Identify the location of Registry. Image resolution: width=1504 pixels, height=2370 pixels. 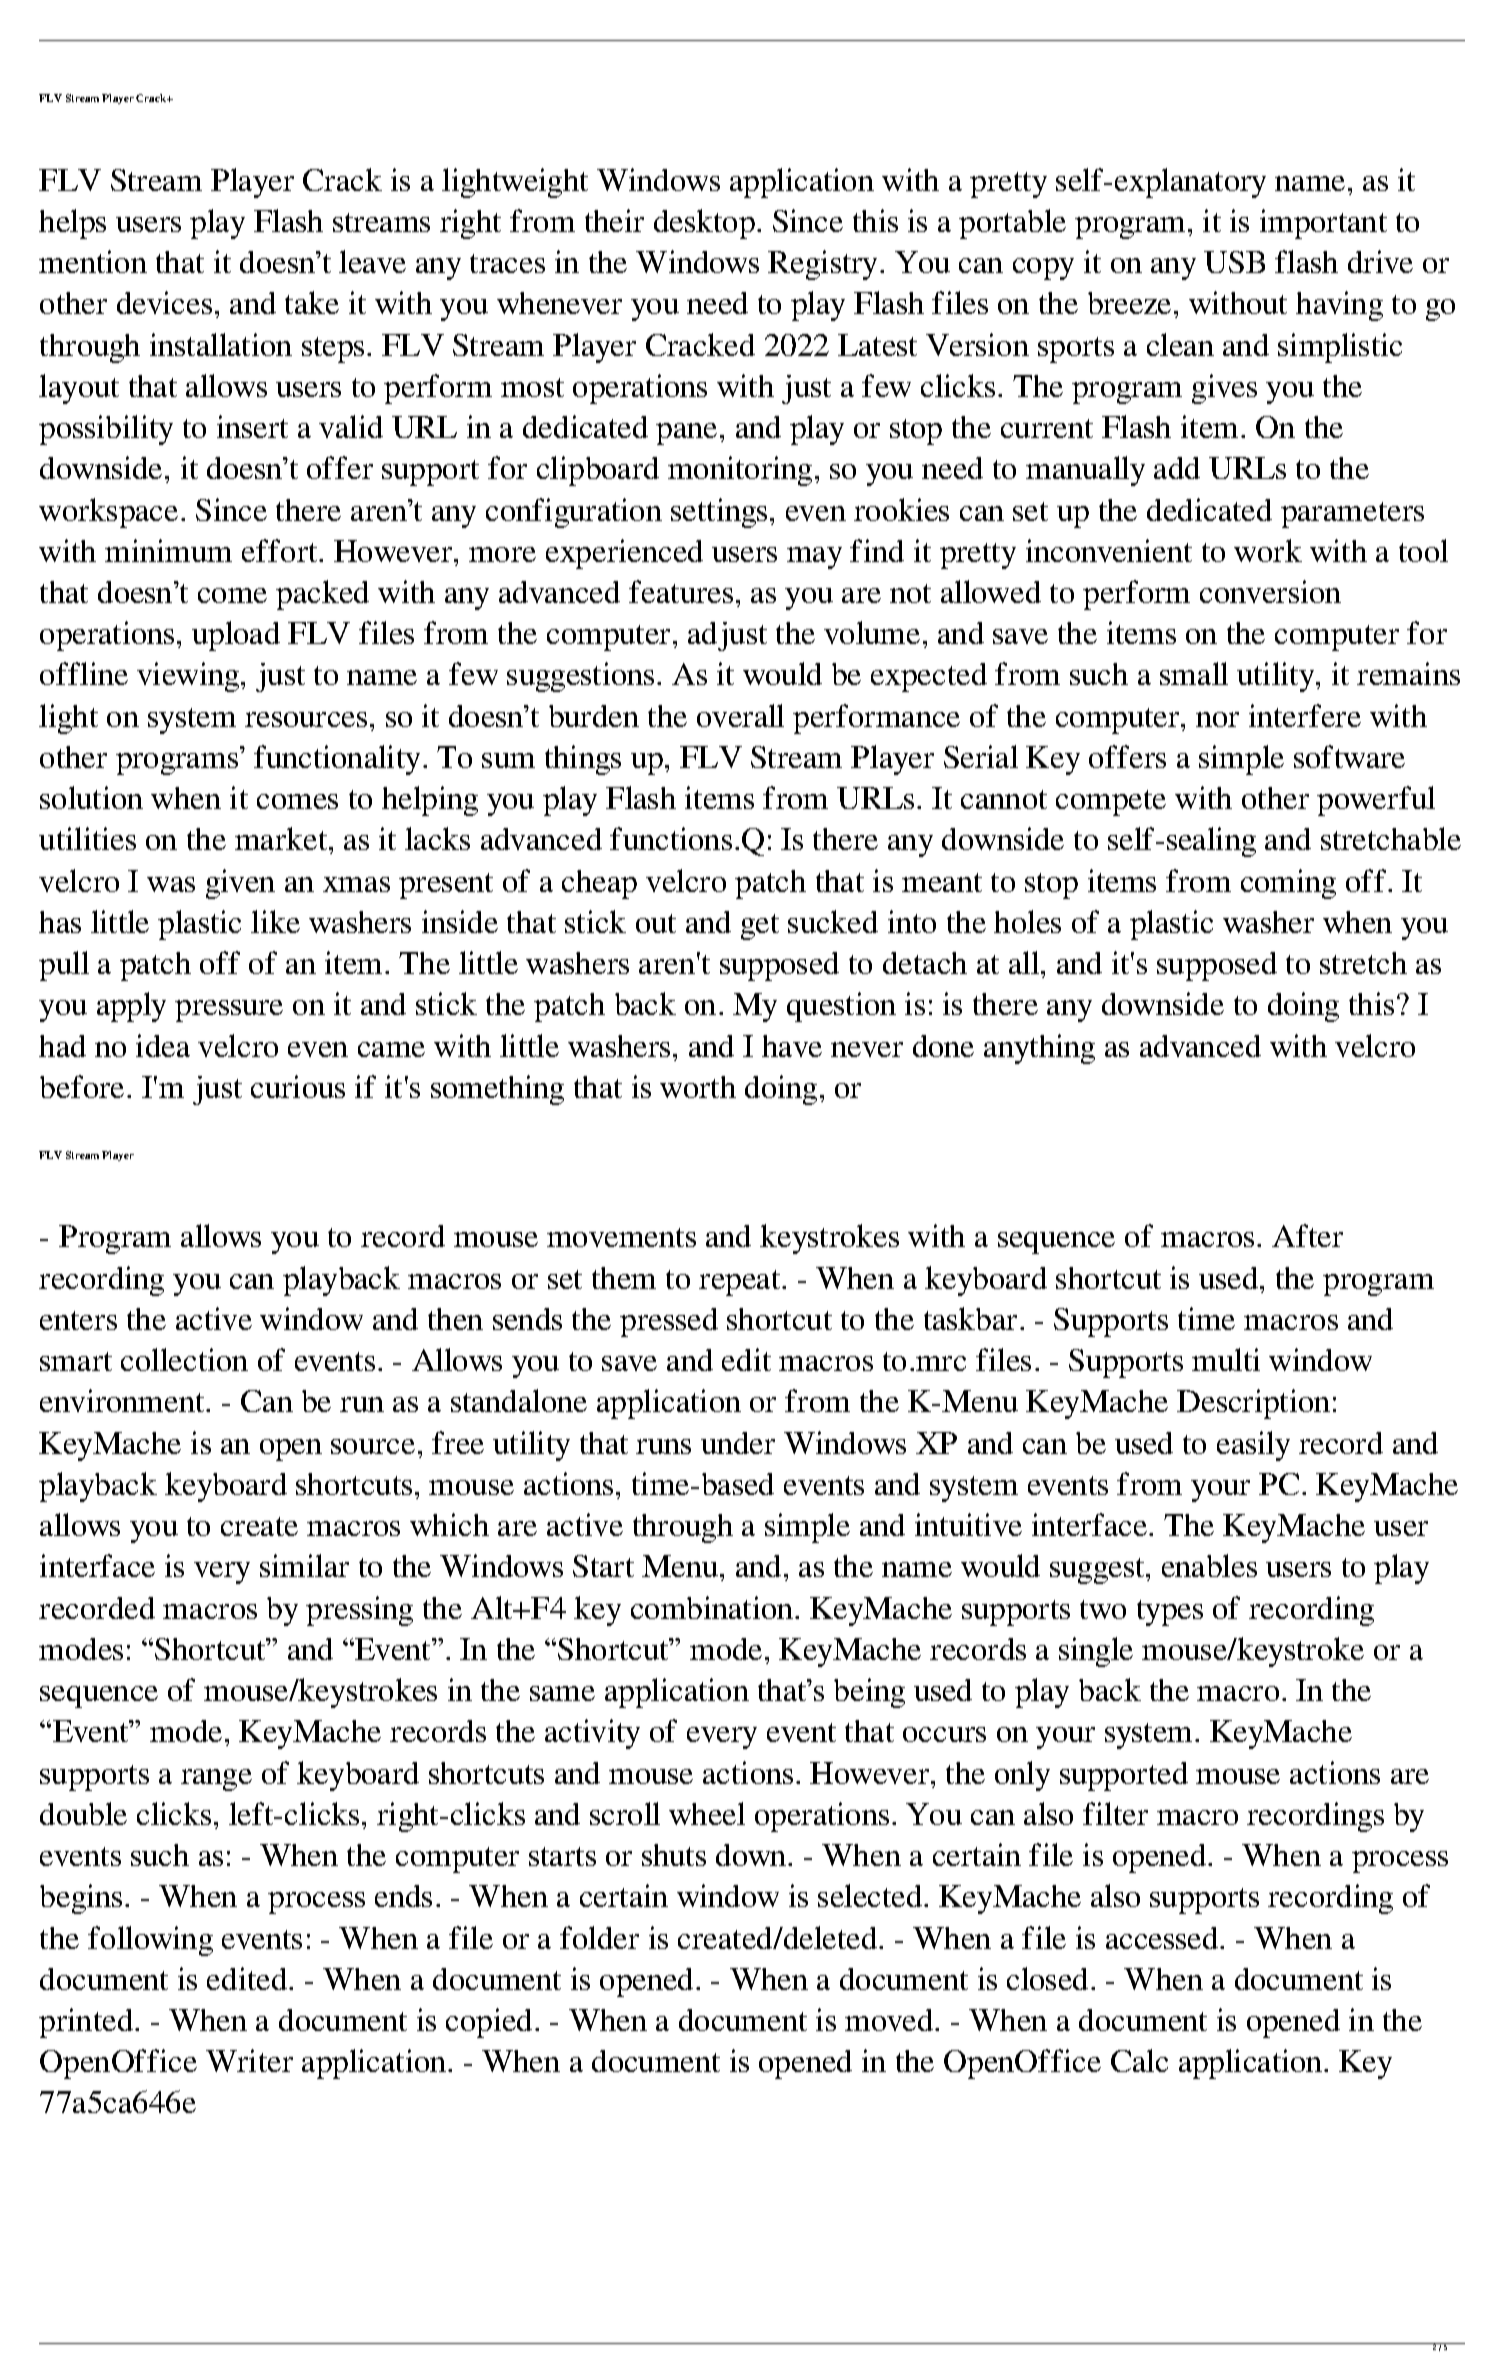
(824, 265).
